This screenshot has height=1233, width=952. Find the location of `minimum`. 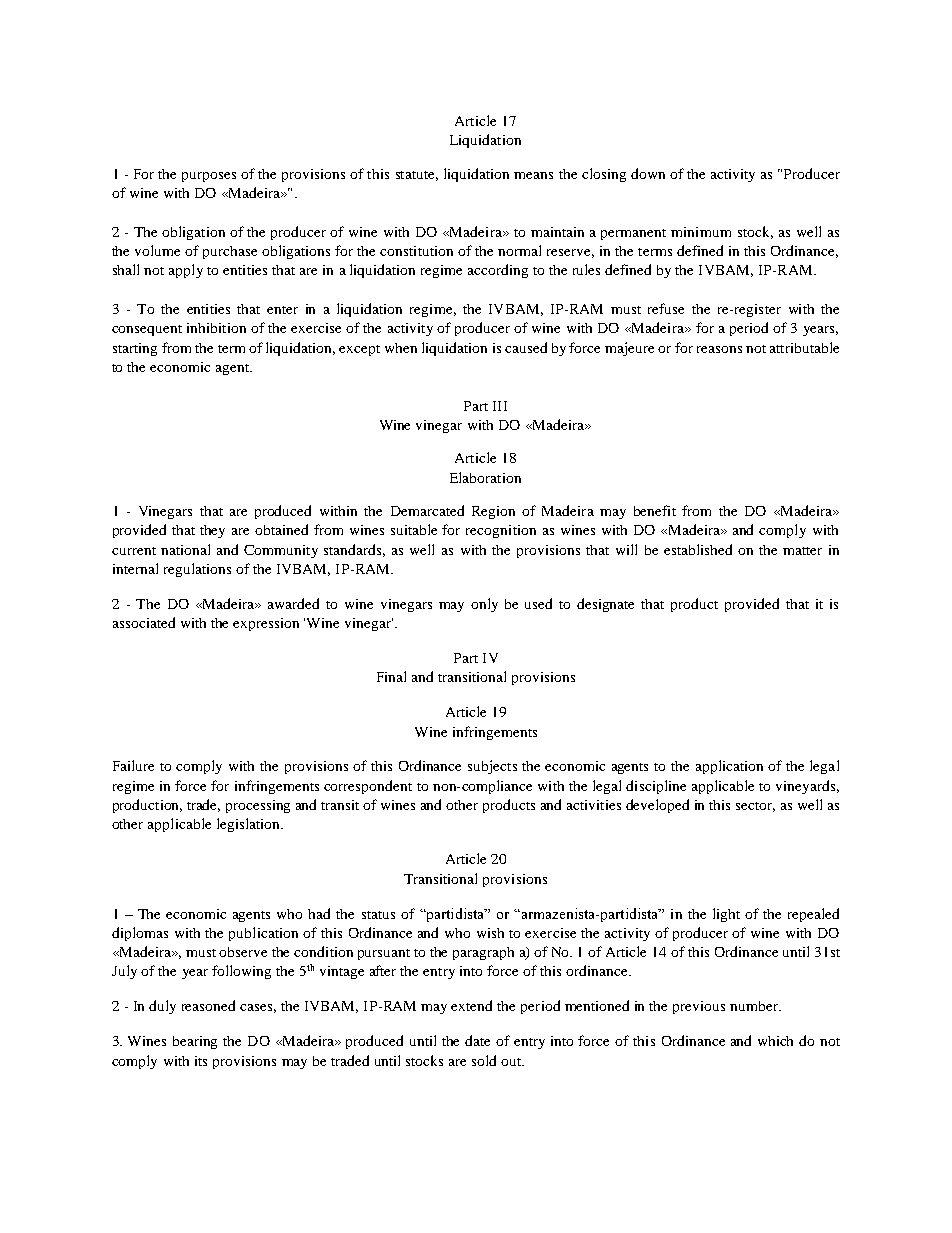

minimum is located at coordinates (701, 232).
